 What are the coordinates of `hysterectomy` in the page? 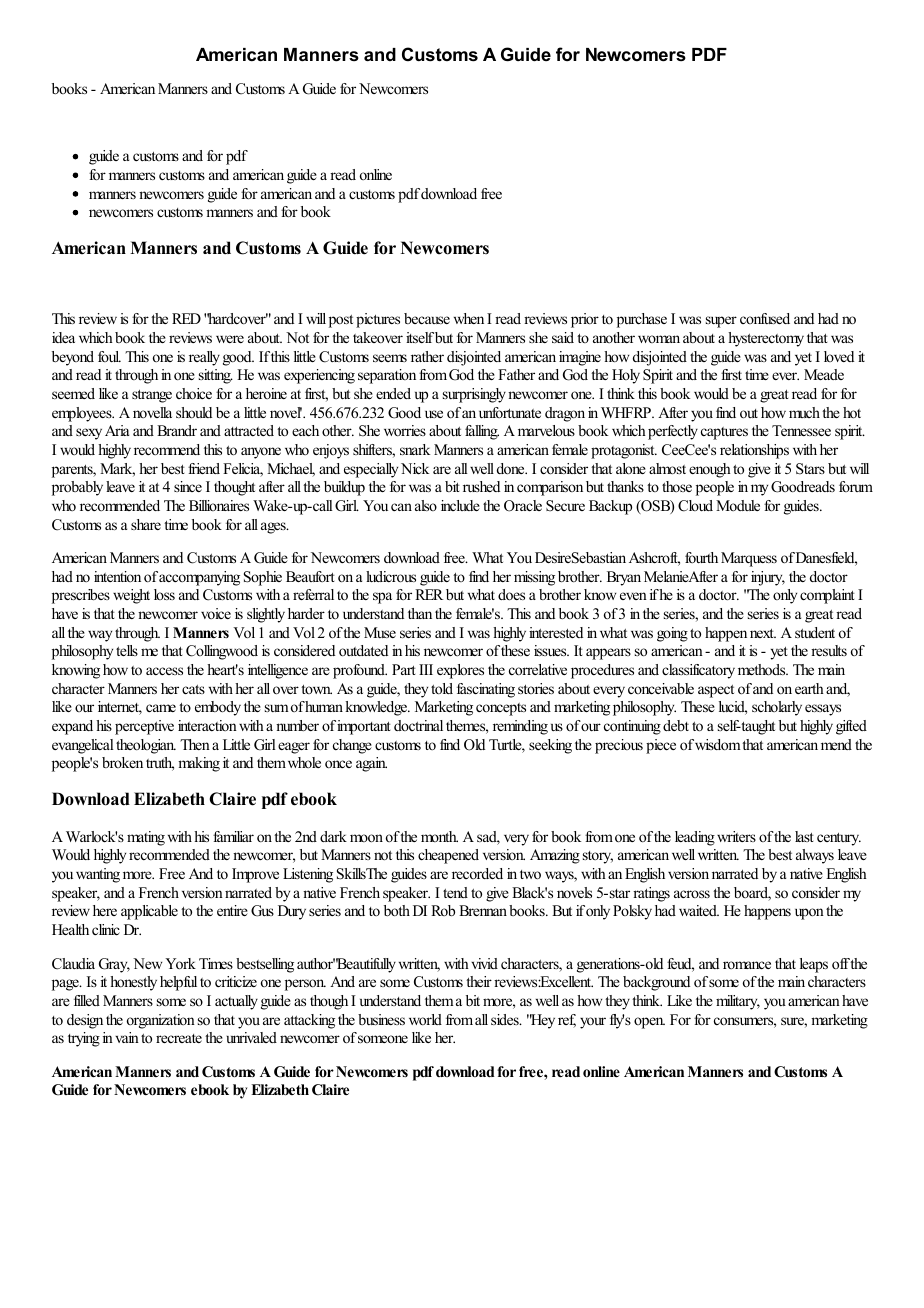 It's located at (766, 339).
